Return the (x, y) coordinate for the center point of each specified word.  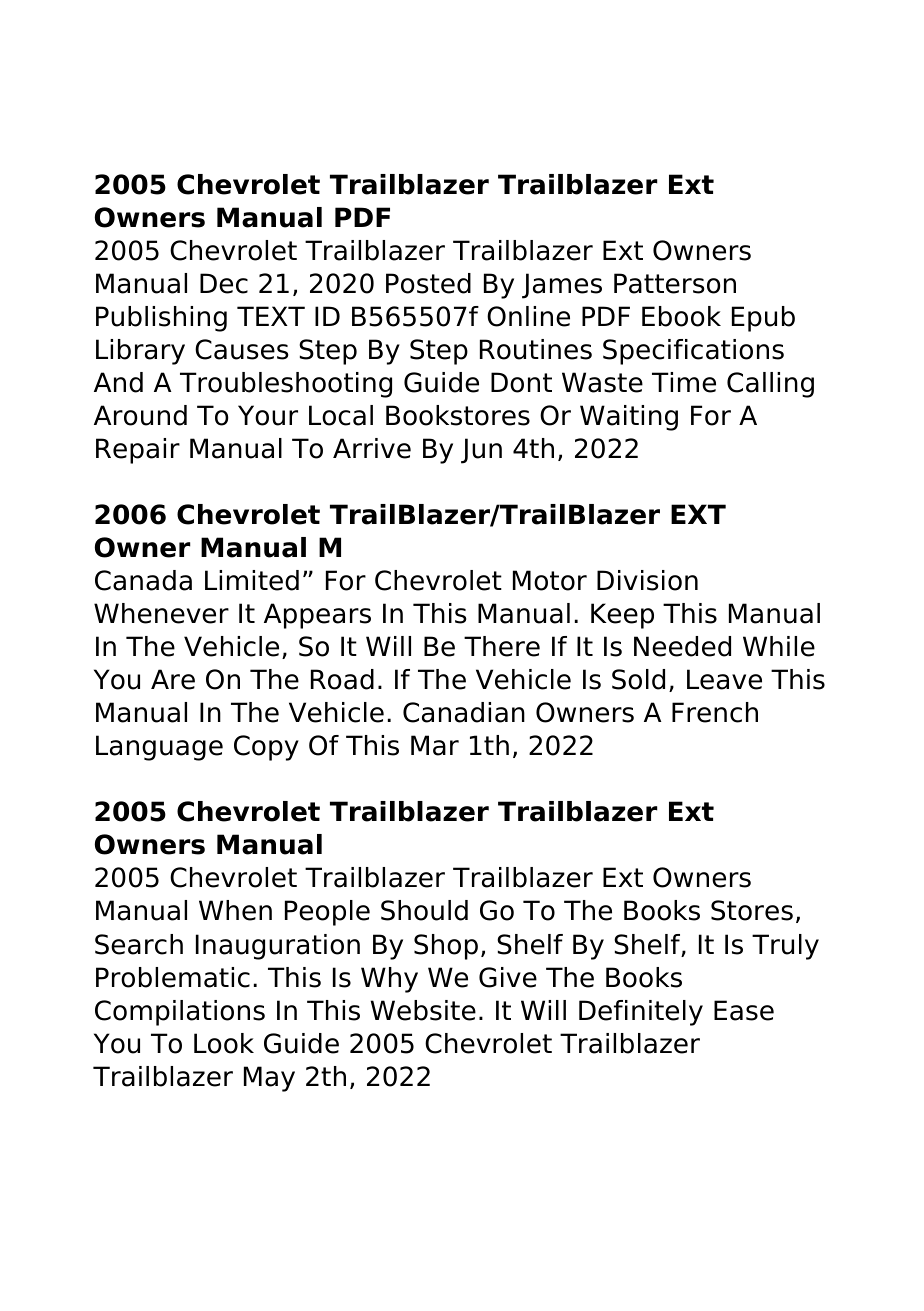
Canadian (464, 712)
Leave (724, 679)
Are (173, 679)
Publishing (161, 319)
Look (224, 1043)
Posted (428, 283)
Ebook (681, 316)
